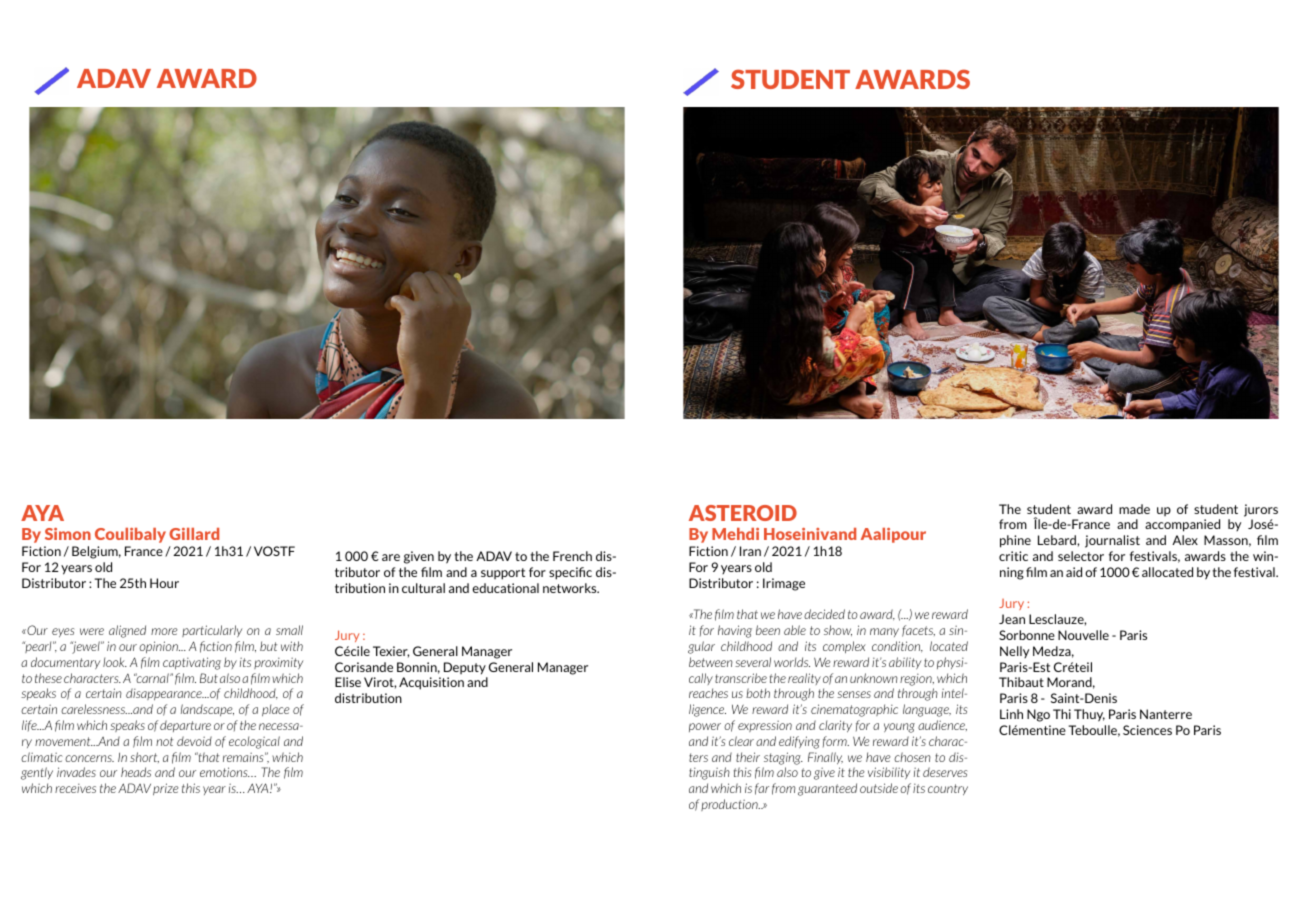 This screenshot has height=924, width=1308. Describe the element at coordinates (192, 663) in the screenshot. I see `captivating` at that location.
